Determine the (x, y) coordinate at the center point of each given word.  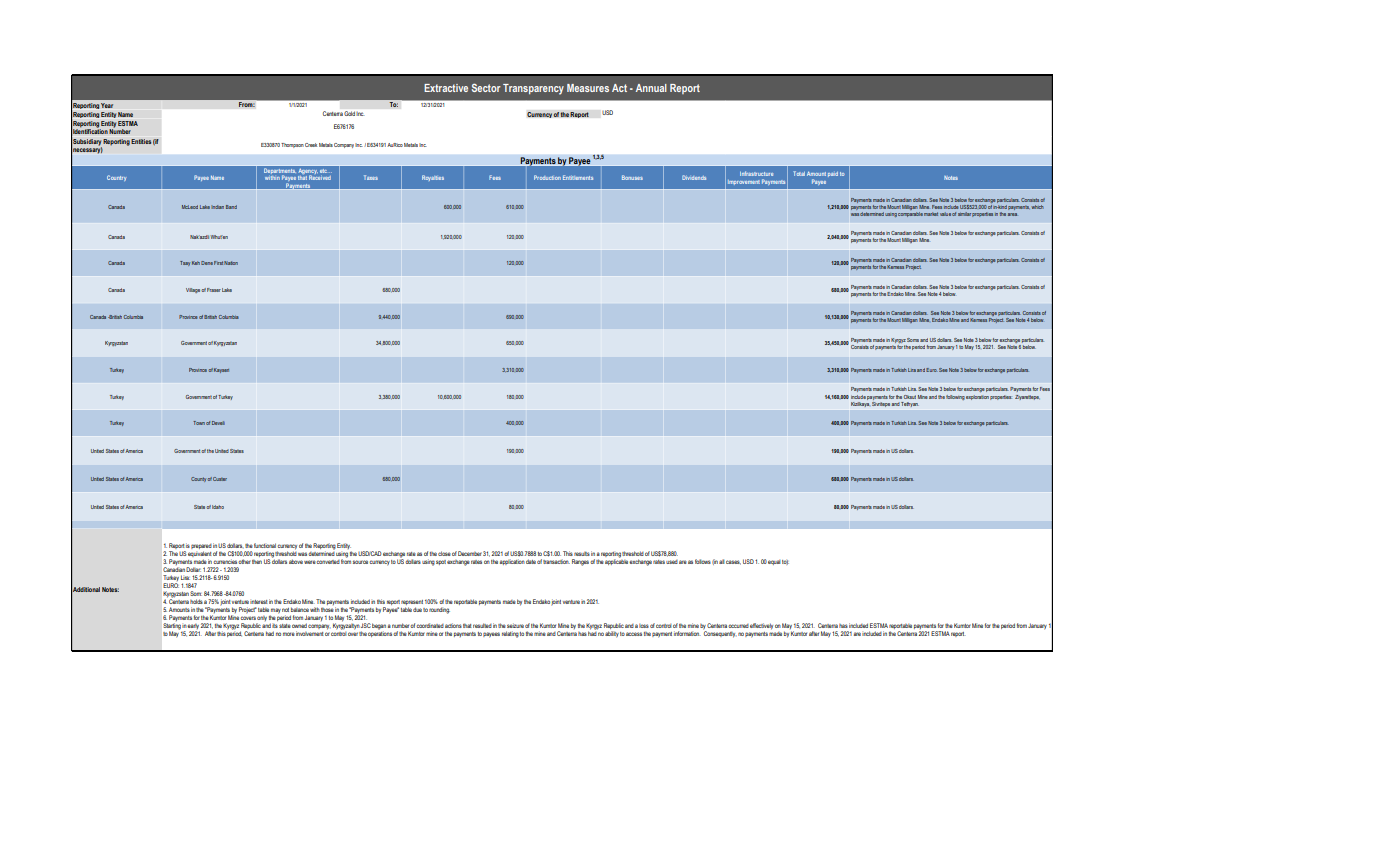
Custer (220, 479)
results (582, 553)
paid (833, 174)
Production (547, 177)
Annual (651, 88)
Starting (172, 626)
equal (774, 562)
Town (199, 423)
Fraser (214, 290)
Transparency (533, 89)
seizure (515, 625)
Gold (349, 113)
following (955, 397)
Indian (217, 207)
